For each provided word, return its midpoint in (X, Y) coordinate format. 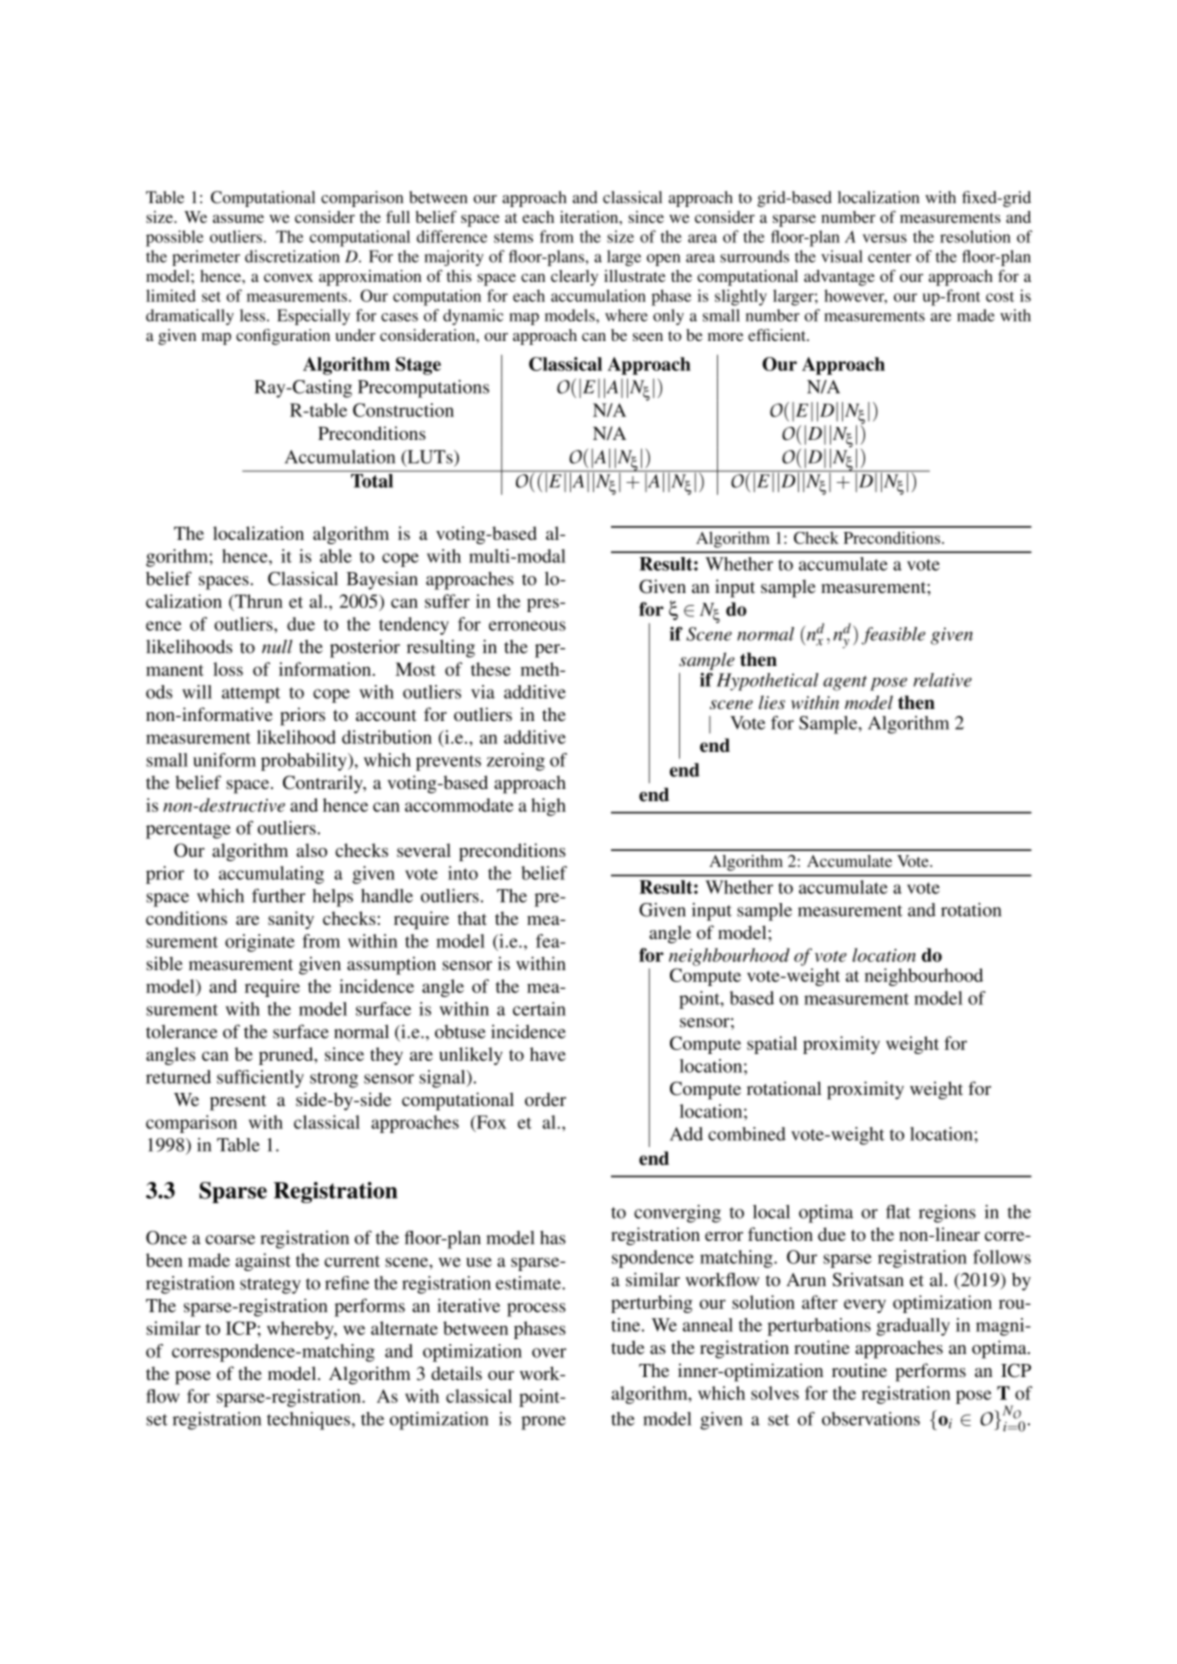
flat (898, 1212)
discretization (292, 256)
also (312, 850)
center (889, 257)
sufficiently (260, 1079)
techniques (310, 1421)
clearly (574, 278)
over (549, 1353)
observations (871, 1419)
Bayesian (382, 580)
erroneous (527, 626)
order (545, 1099)
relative (942, 680)
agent (845, 683)
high (548, 807)
